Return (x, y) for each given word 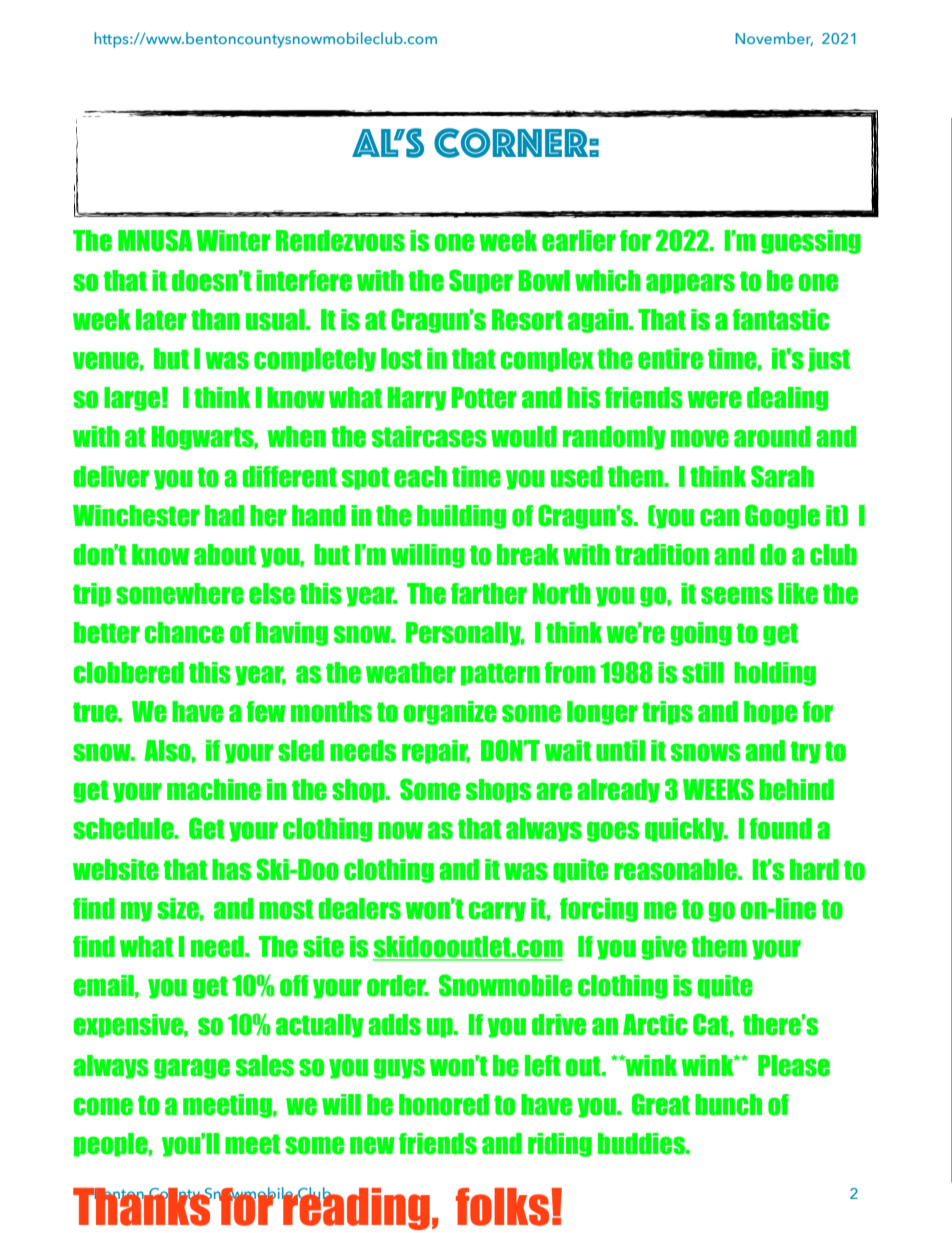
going (700, 634)
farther (489, 594)
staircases (429, 437)
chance (184, 633)
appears (690, 283)
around (772, 437)
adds (394, 1025)
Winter (233, 241)
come (103, 1106)
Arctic (655, 1025)
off (294, 986)
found (780, 829)
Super (481, 281)
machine (214, 790)
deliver (111, 477)
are (554, 791)
